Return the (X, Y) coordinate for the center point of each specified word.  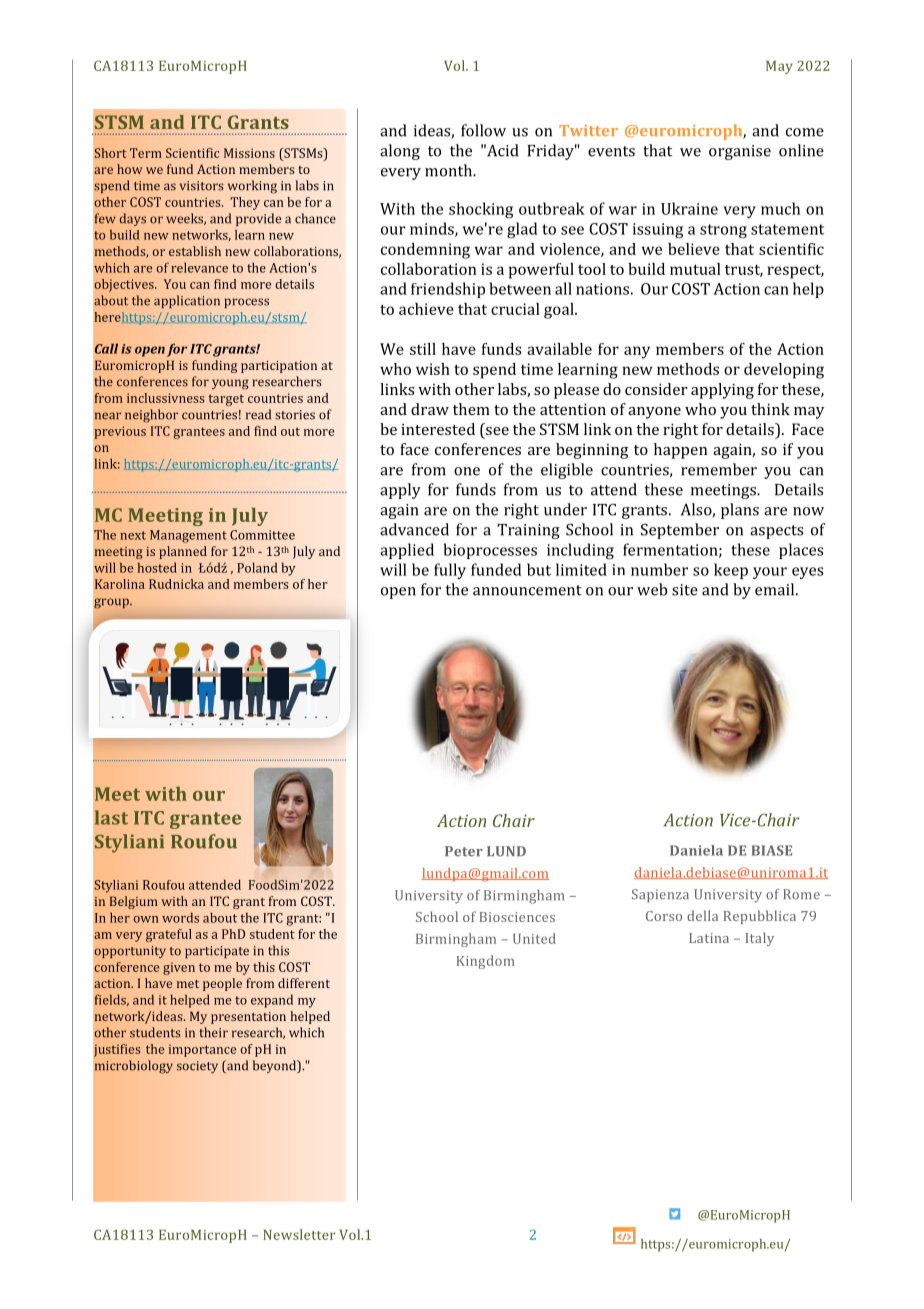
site (685, 590)
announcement (527, 590)
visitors (202, 186)
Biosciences (517, 917)
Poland (257, 567)
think (770, 409)
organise (740, 152)
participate (217, 952)
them (471, 409)
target (226, 400)
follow (483, 130)
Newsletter (299, 1234)
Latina (709, 938)
